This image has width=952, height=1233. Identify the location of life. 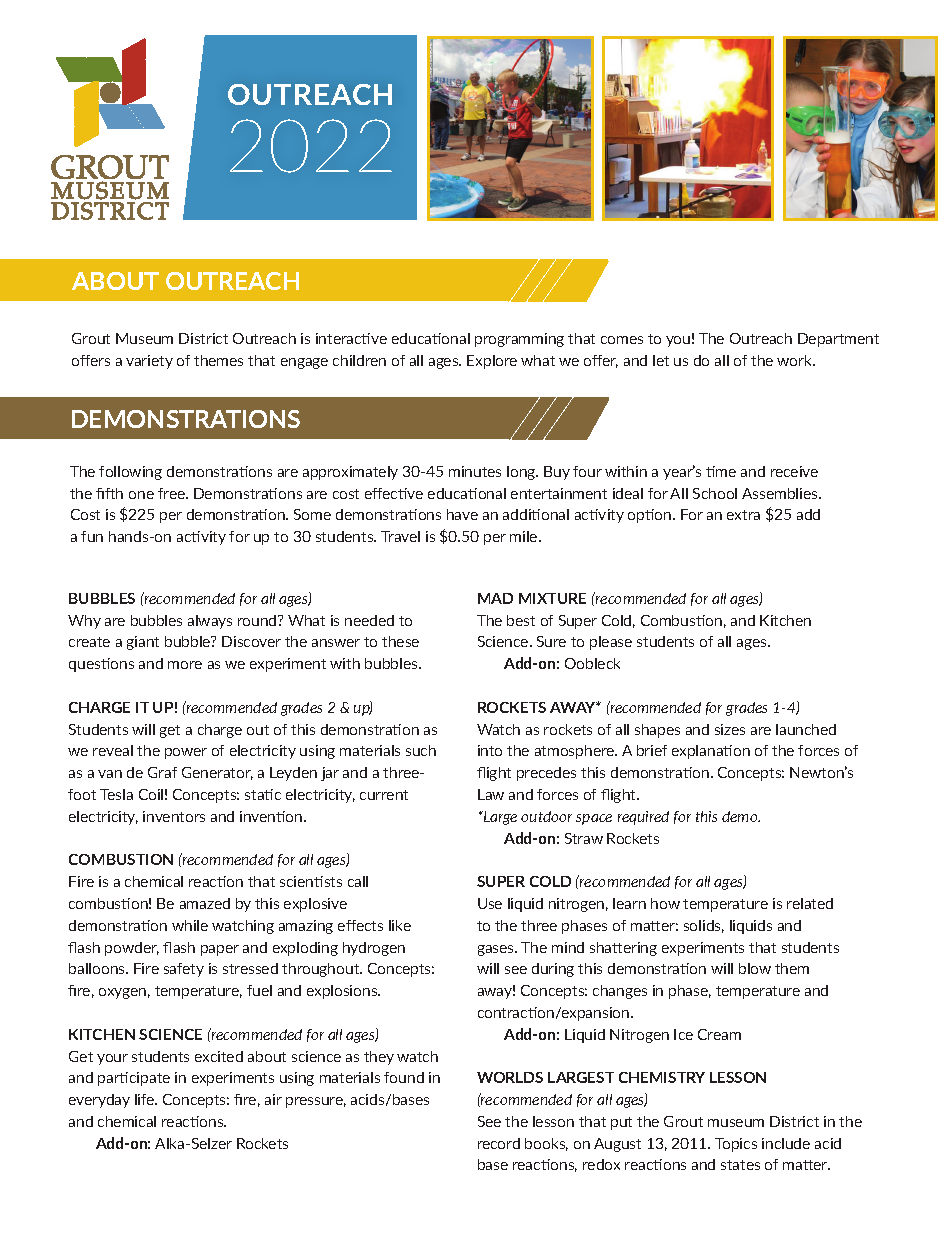
(146, 1099).
